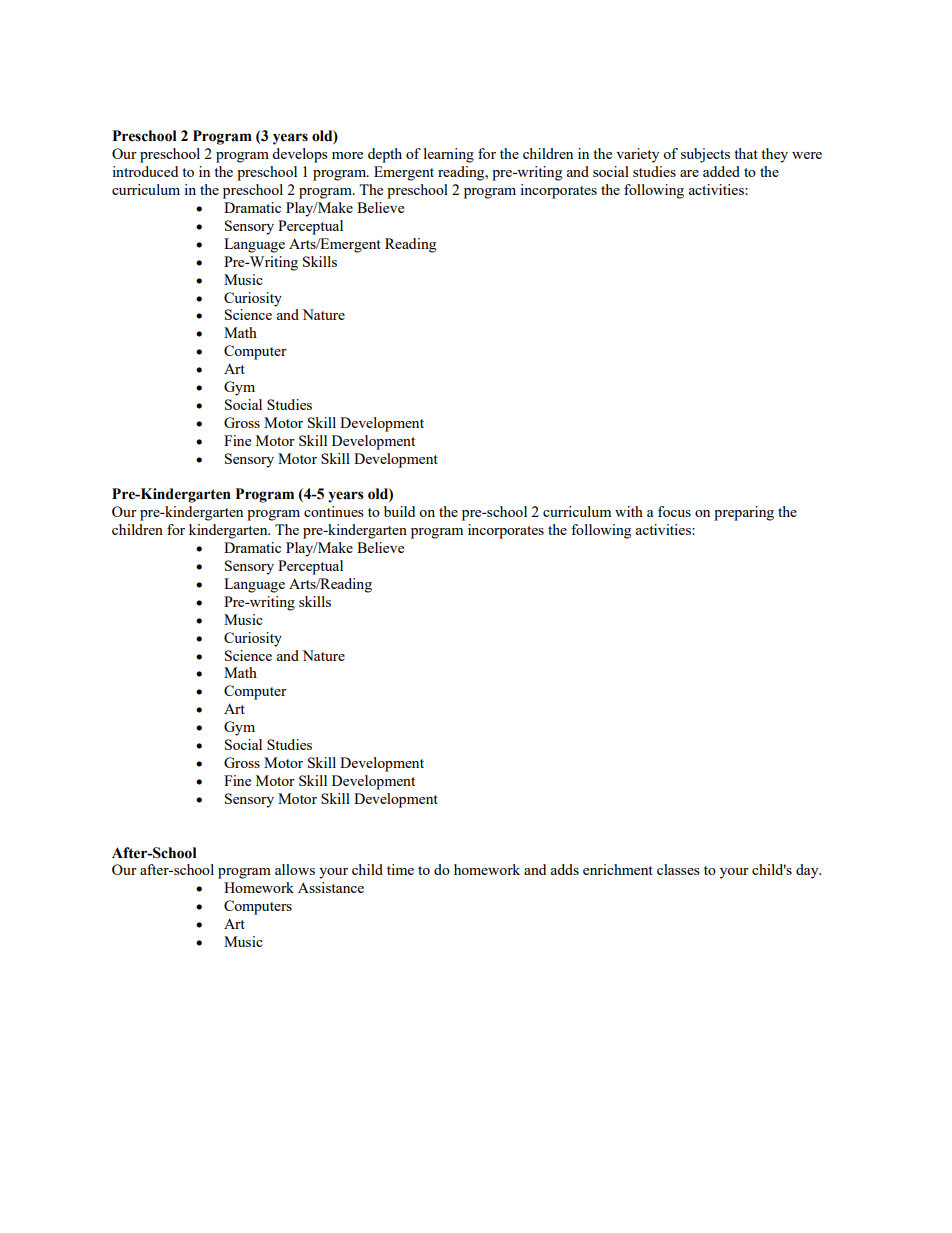  Describe the element at coordinates (744, 513) in the screenshot. I see `preparing` at that location.
